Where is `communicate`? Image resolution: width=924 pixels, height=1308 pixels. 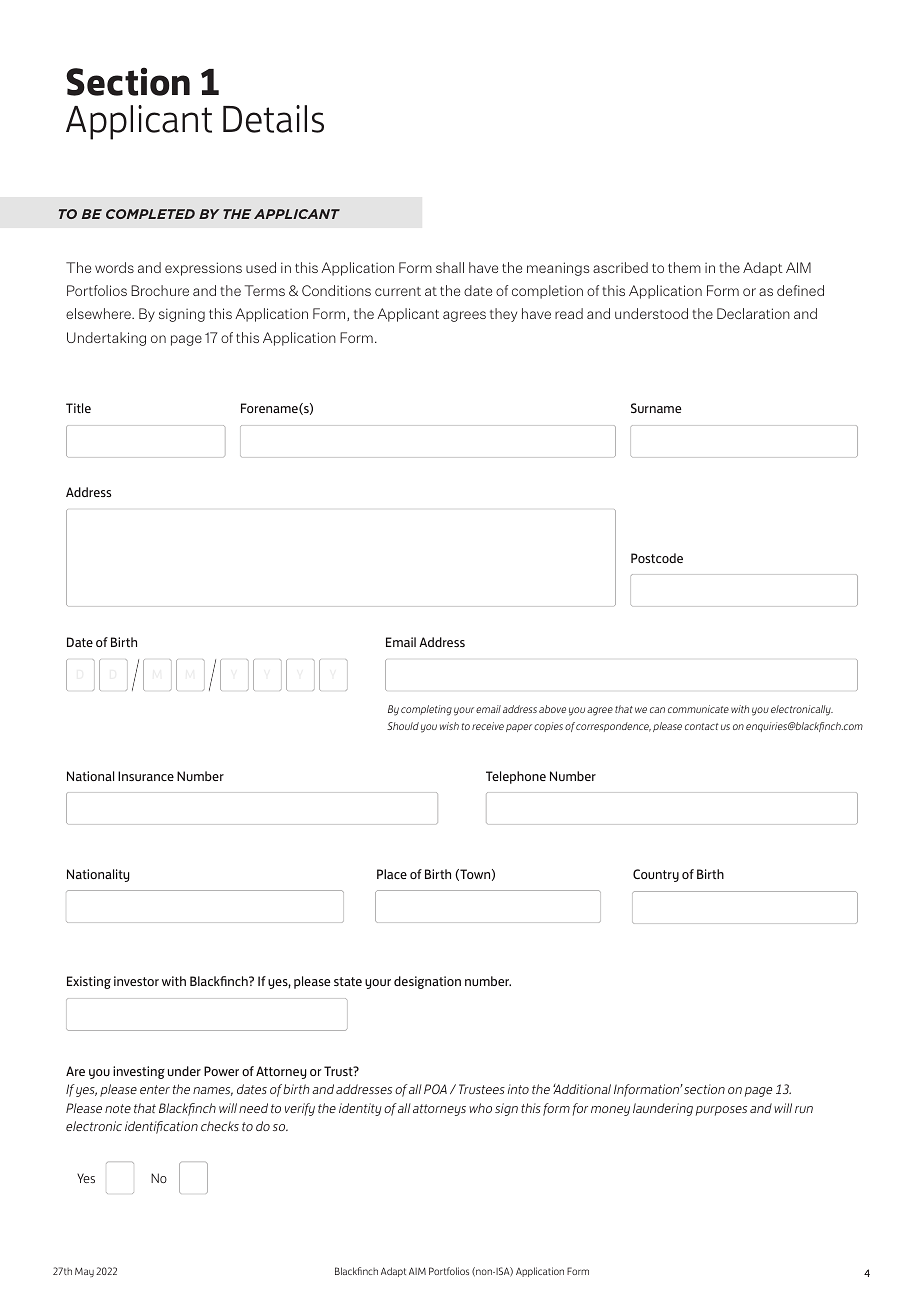
communicate is located at coordinates (698, 709).
